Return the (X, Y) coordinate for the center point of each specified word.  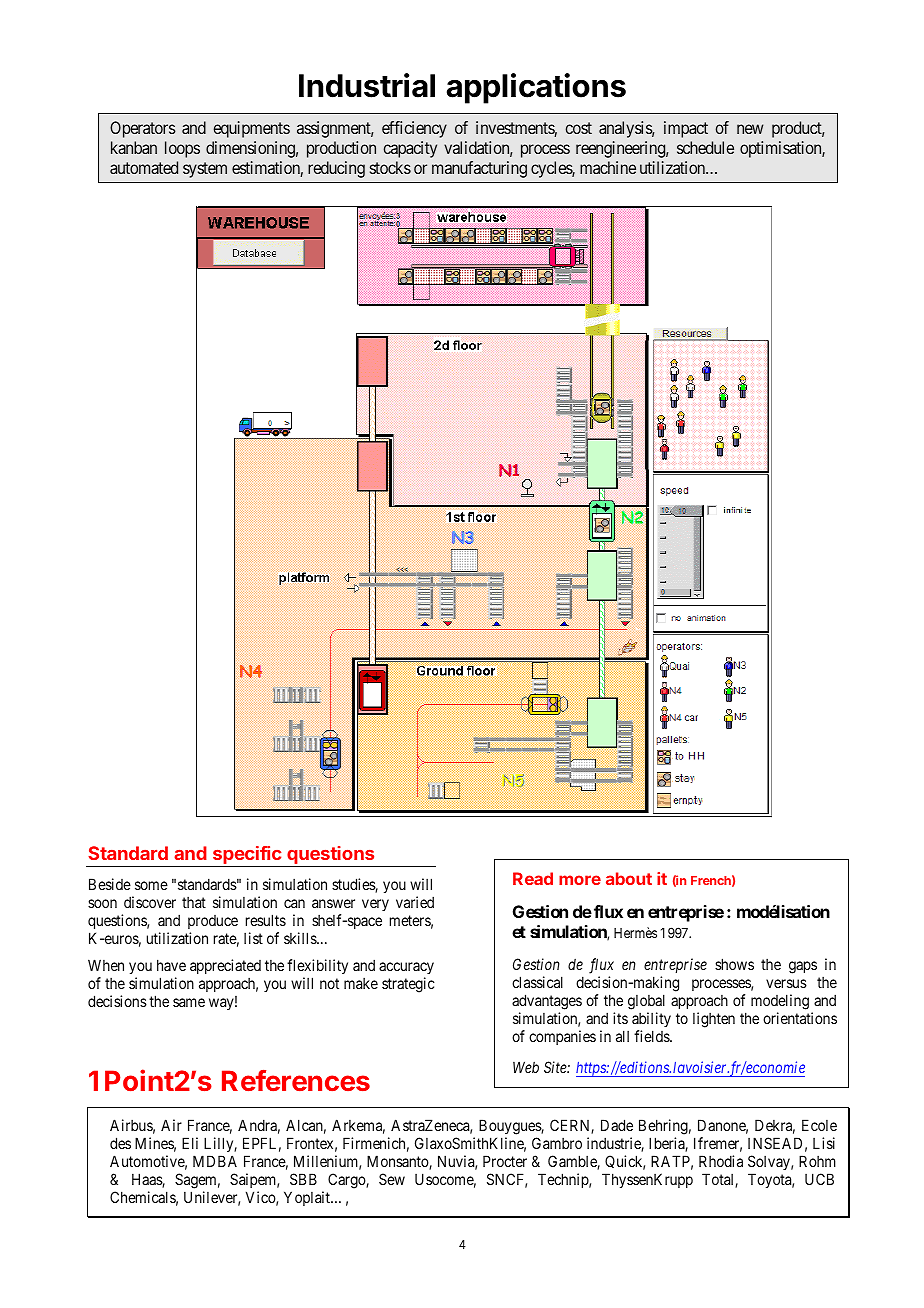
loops (182, 149)
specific (247, 856)
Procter (505, 1161)
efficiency (414, 129)
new (750, 129)
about (629, 878)
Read (533, 878)
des (120, 1143)
